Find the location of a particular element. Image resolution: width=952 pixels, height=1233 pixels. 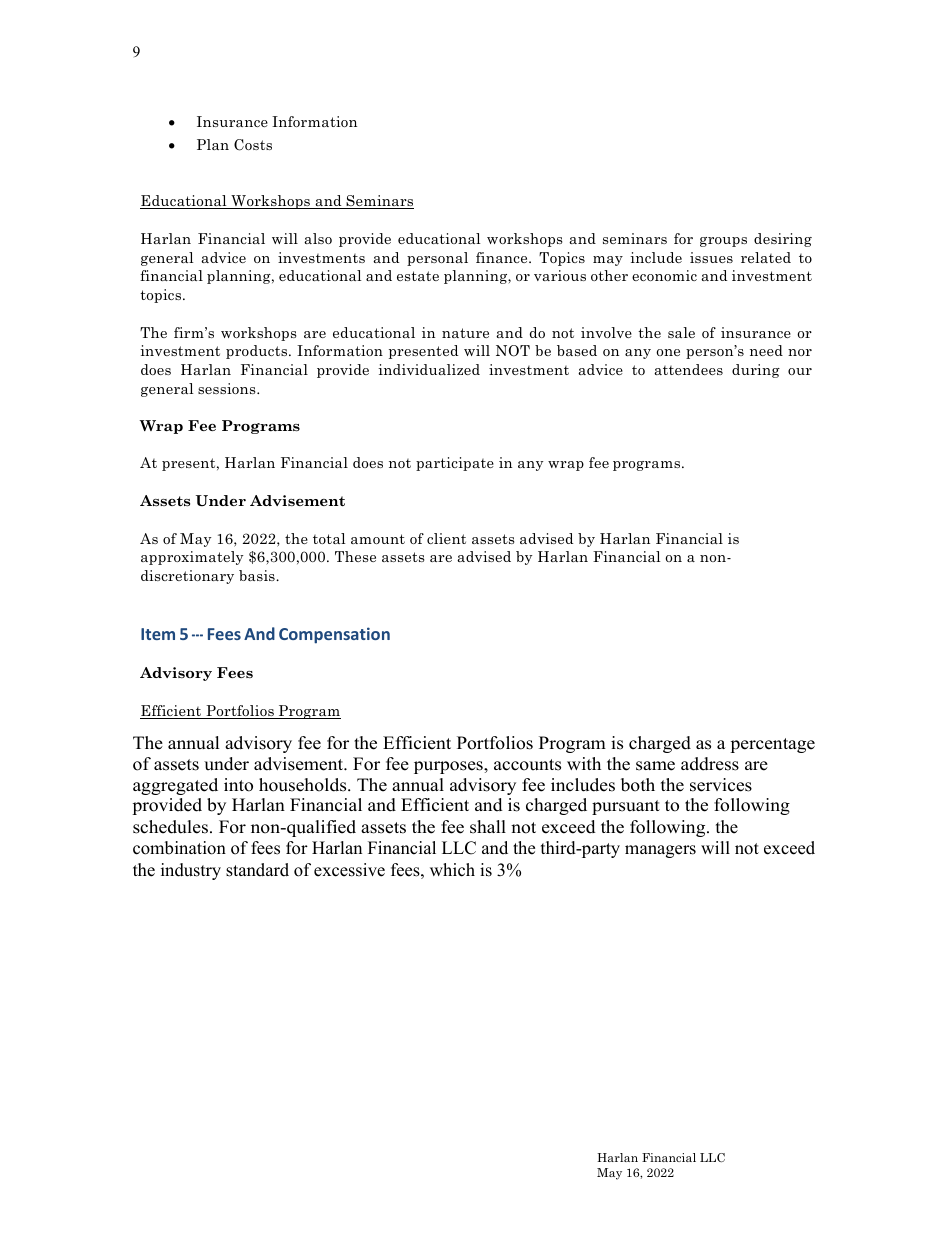

shall is located at coordinates (488, 827).
